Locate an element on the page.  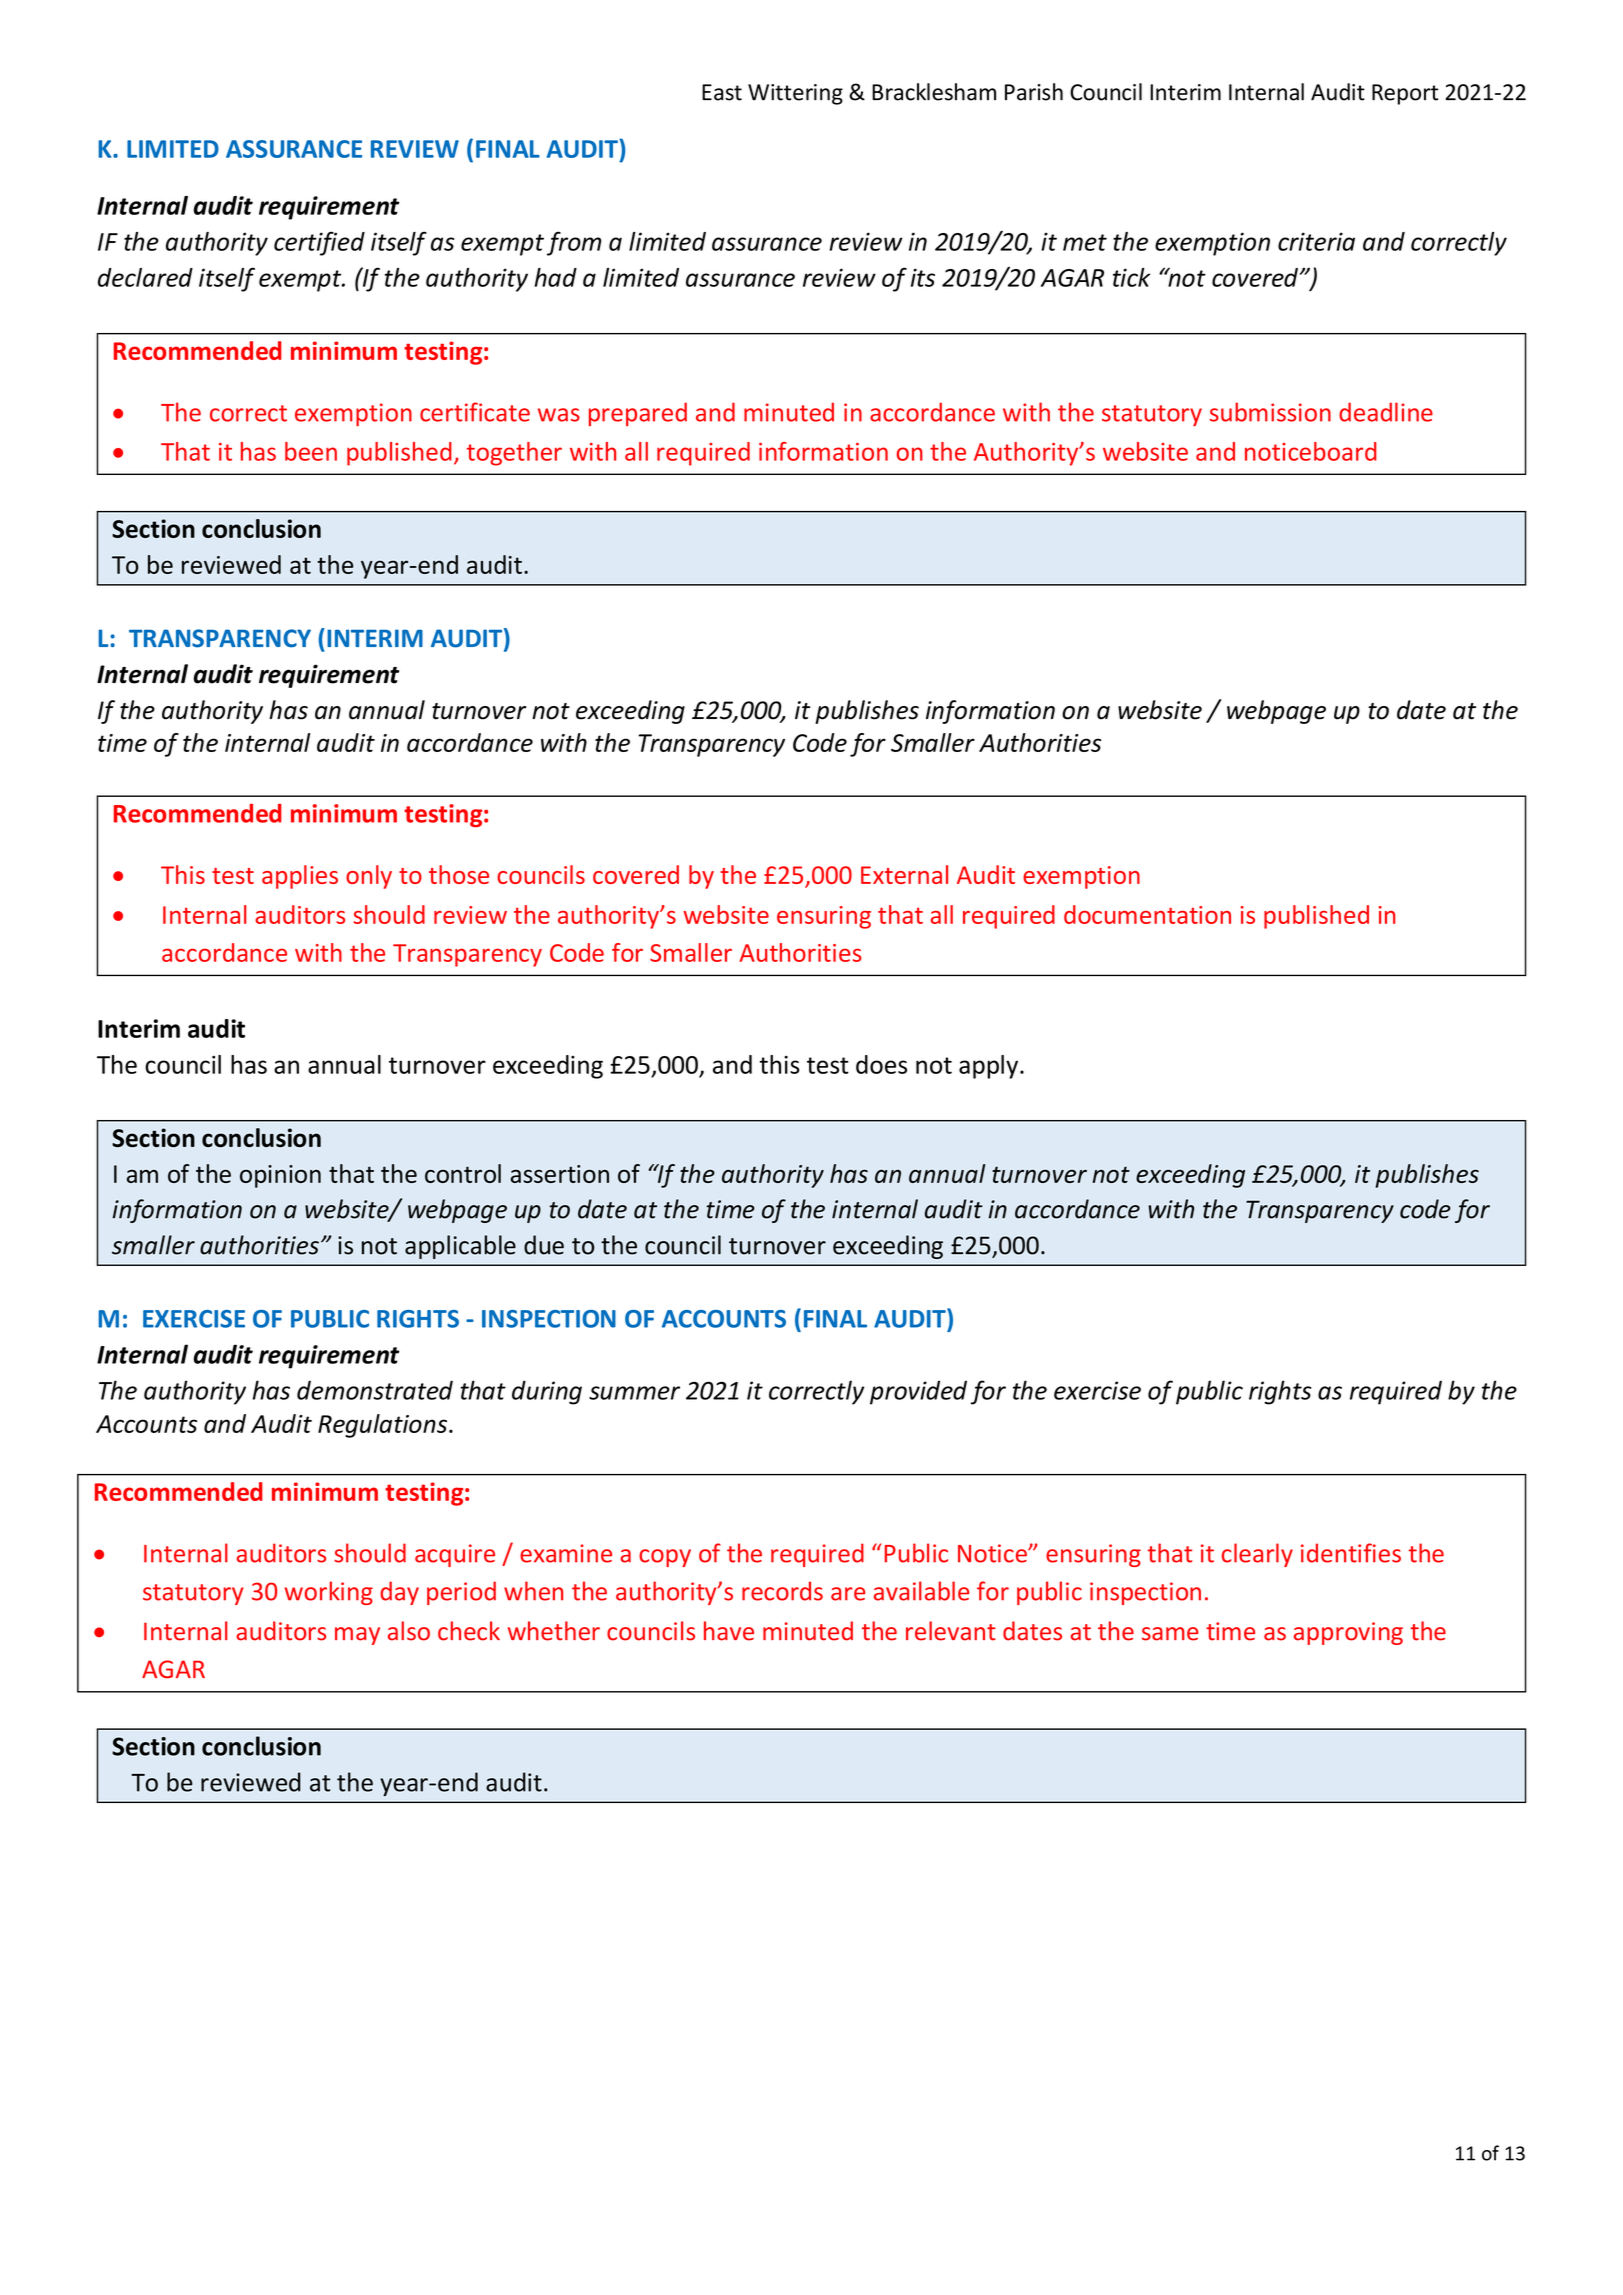
Wittering is located at coordinates (795, 94).
